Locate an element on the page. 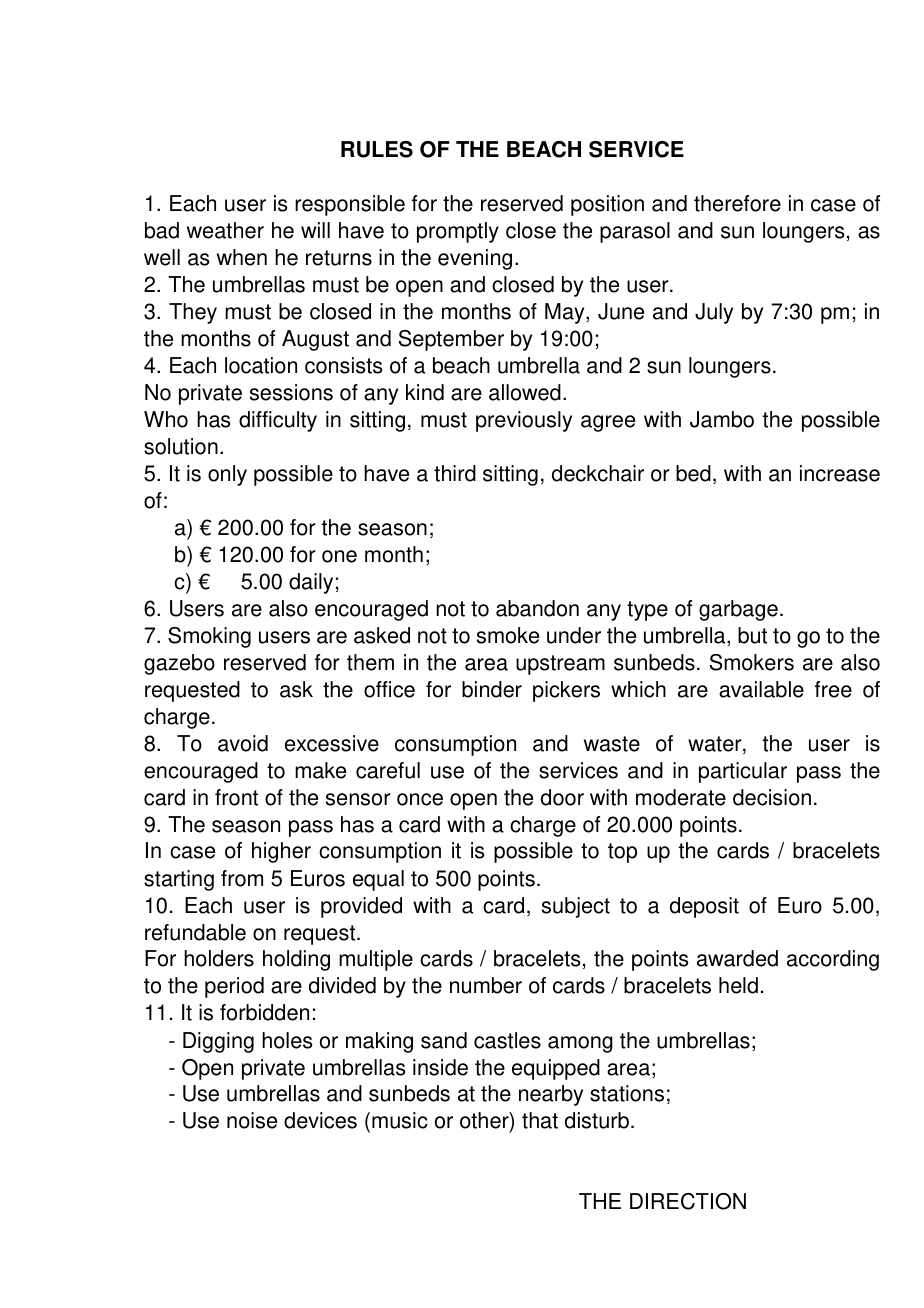 This document has height=1308, width=924. only is located at coordinates (227, 475).
